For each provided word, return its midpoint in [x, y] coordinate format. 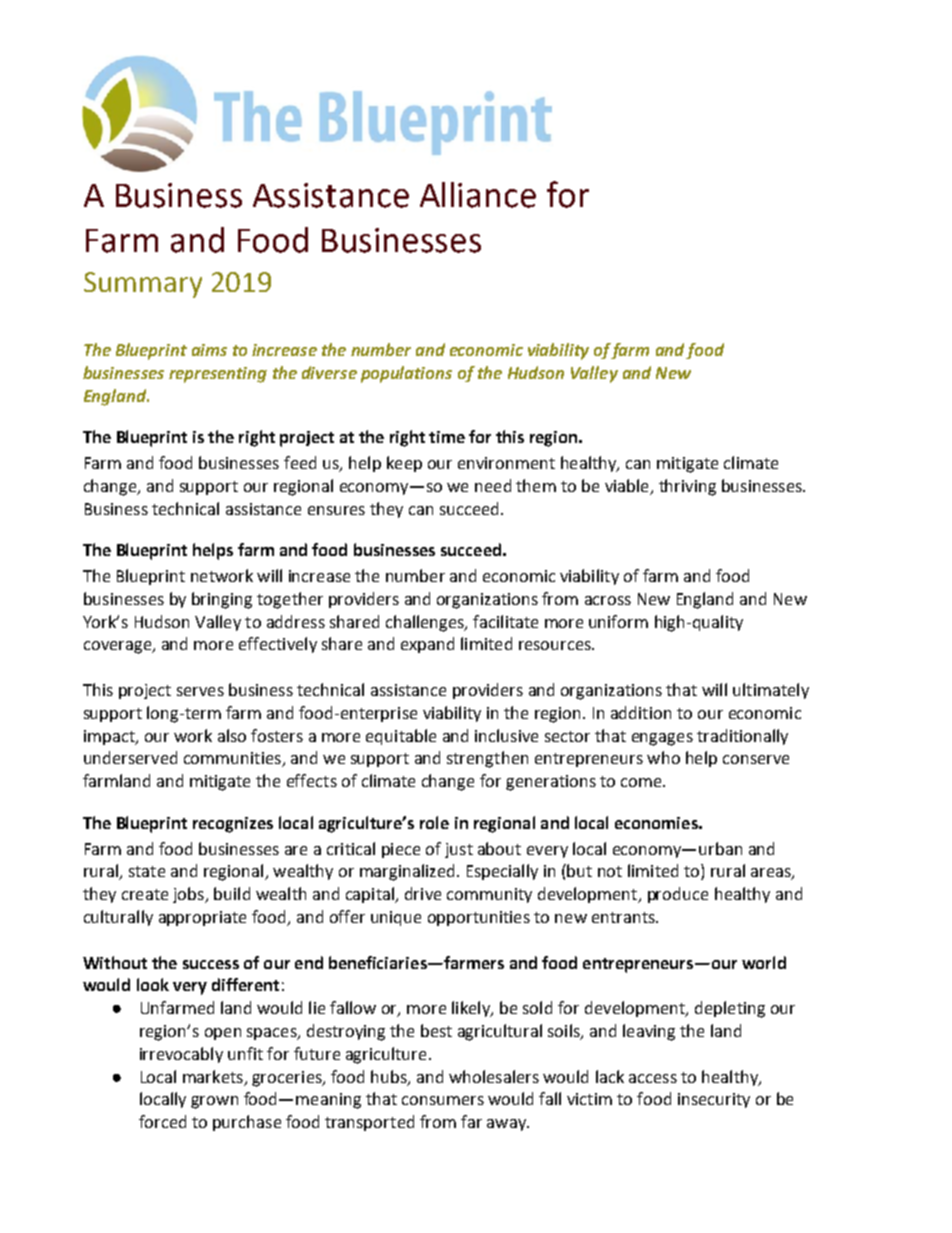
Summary [143, 285]
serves [200, 691]
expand [427, 645]
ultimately [771, 691]
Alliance [478, 195]
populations [406, 374]
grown [214, 1102]
